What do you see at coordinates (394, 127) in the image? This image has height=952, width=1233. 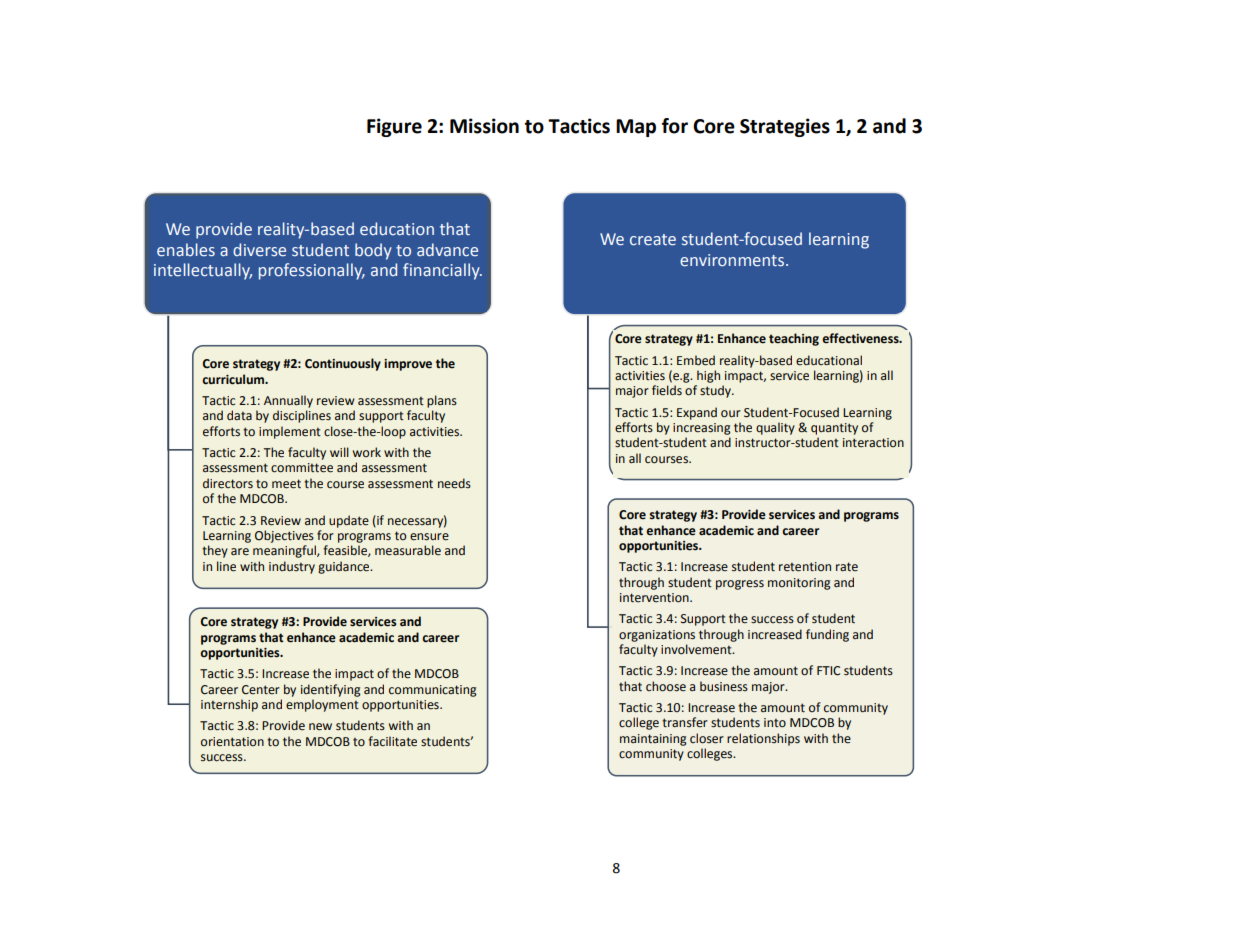 I see `Figure` at bounding box center [394, 127].
